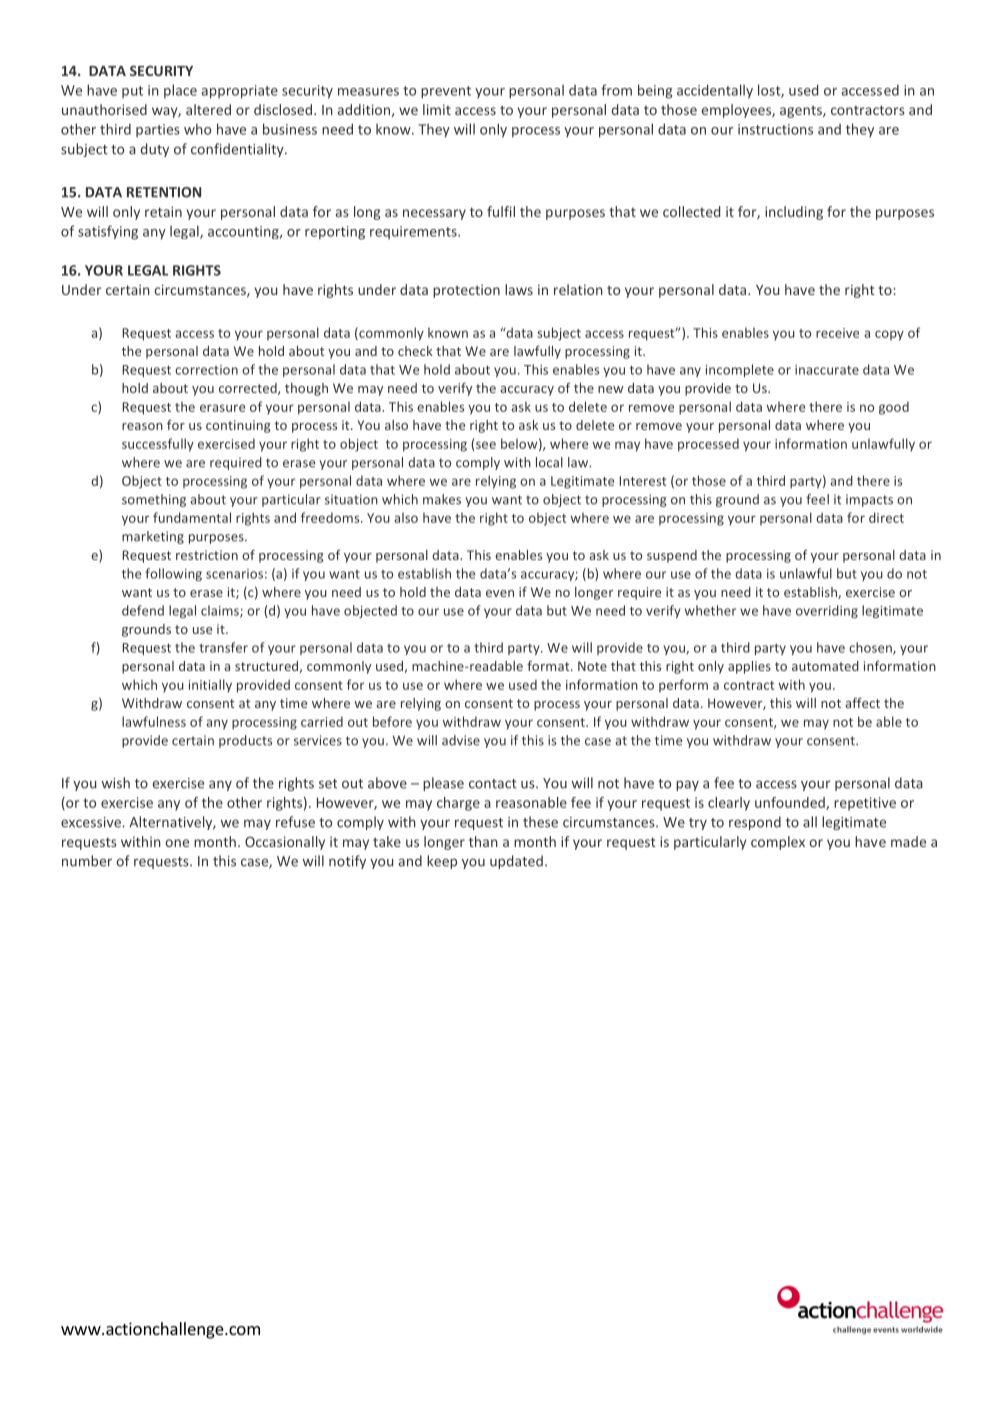  Describe the element at coordinates (177, 843) in the screenshot. I see `one` at that location.
